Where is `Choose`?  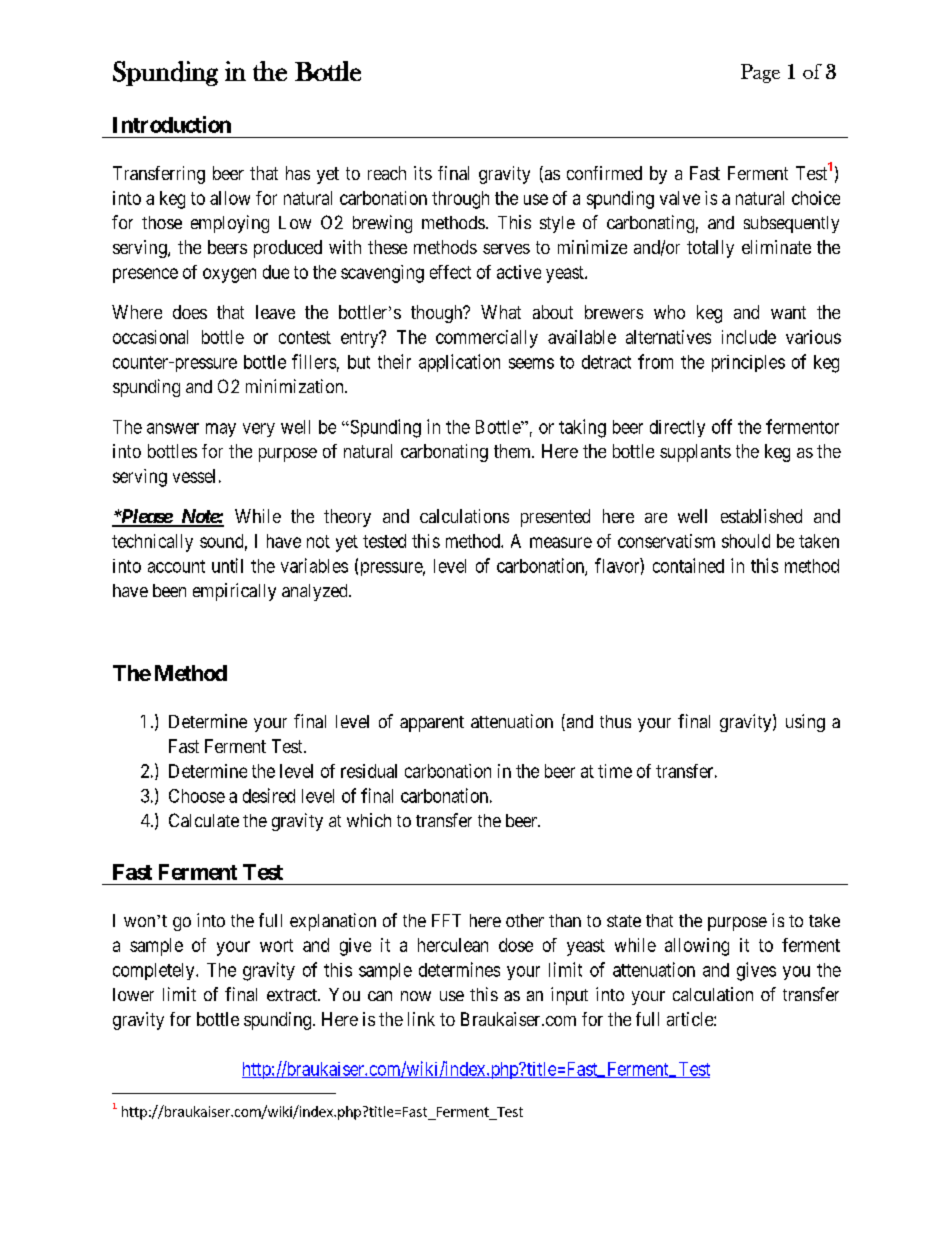
Choose is located at coordinates (197, 796).
